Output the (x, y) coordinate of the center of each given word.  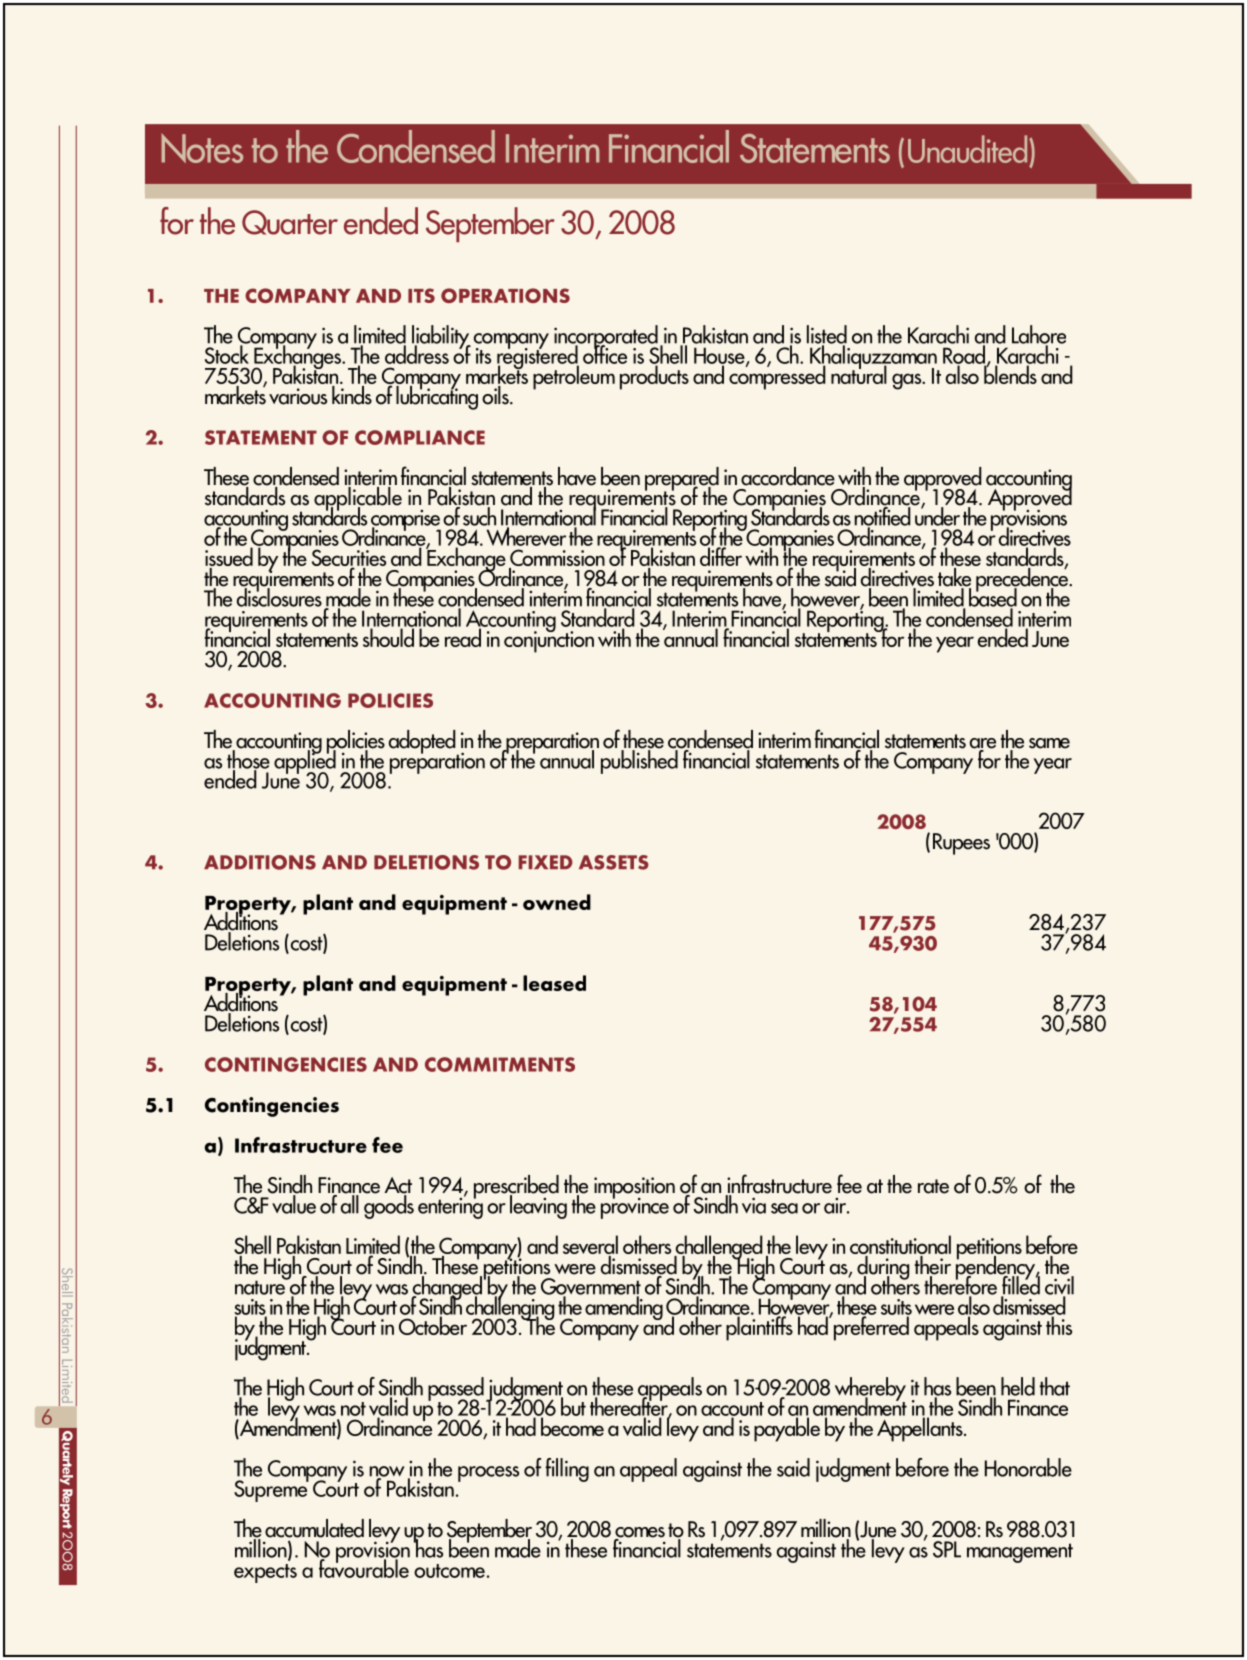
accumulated (314, 1528)
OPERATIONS (505, 295)
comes (640, 1533)
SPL (947, 1549)
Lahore (1039, 335)
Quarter (290, 222)
